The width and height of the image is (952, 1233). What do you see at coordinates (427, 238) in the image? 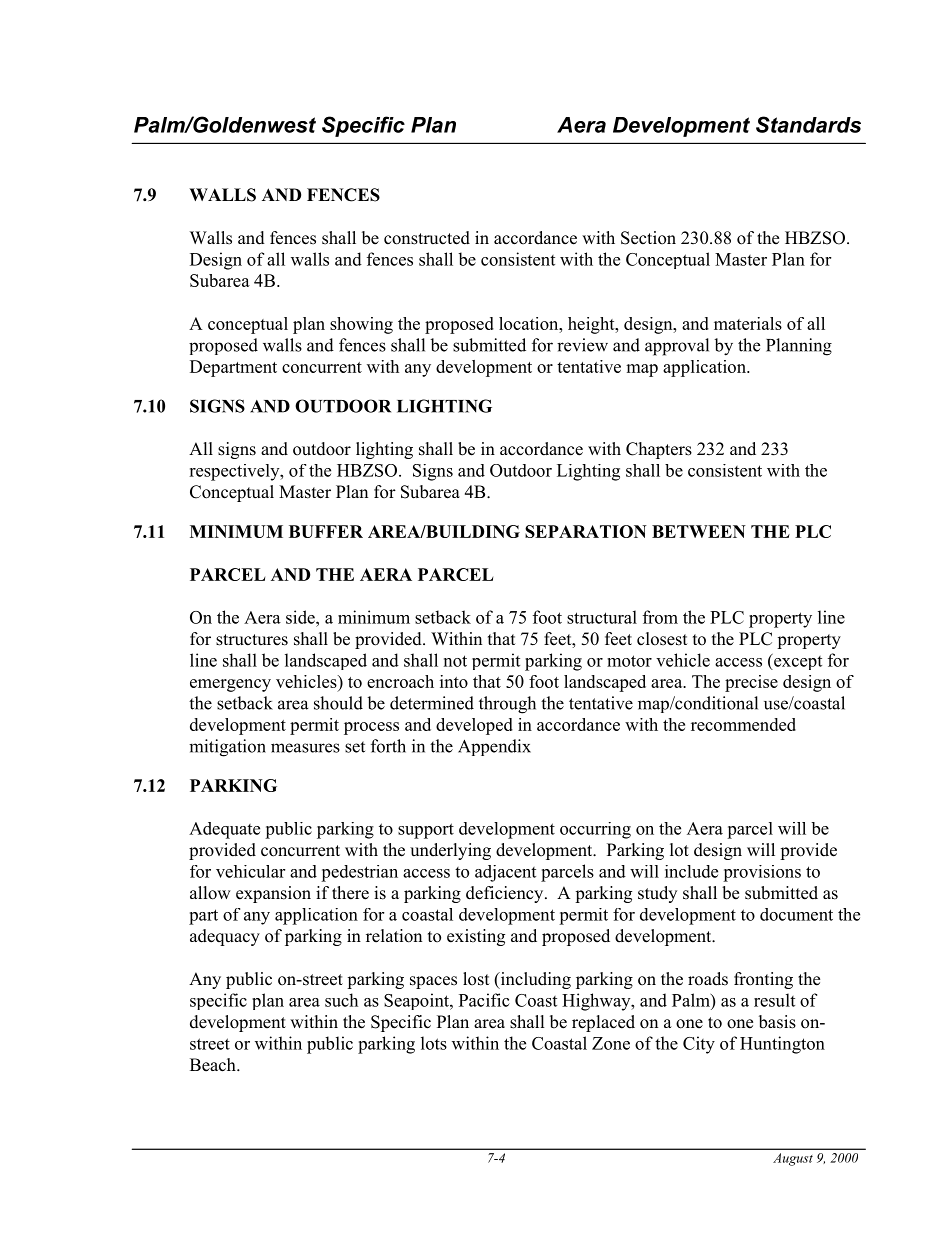
I see `constructed` at bounding box center [427, 238].
